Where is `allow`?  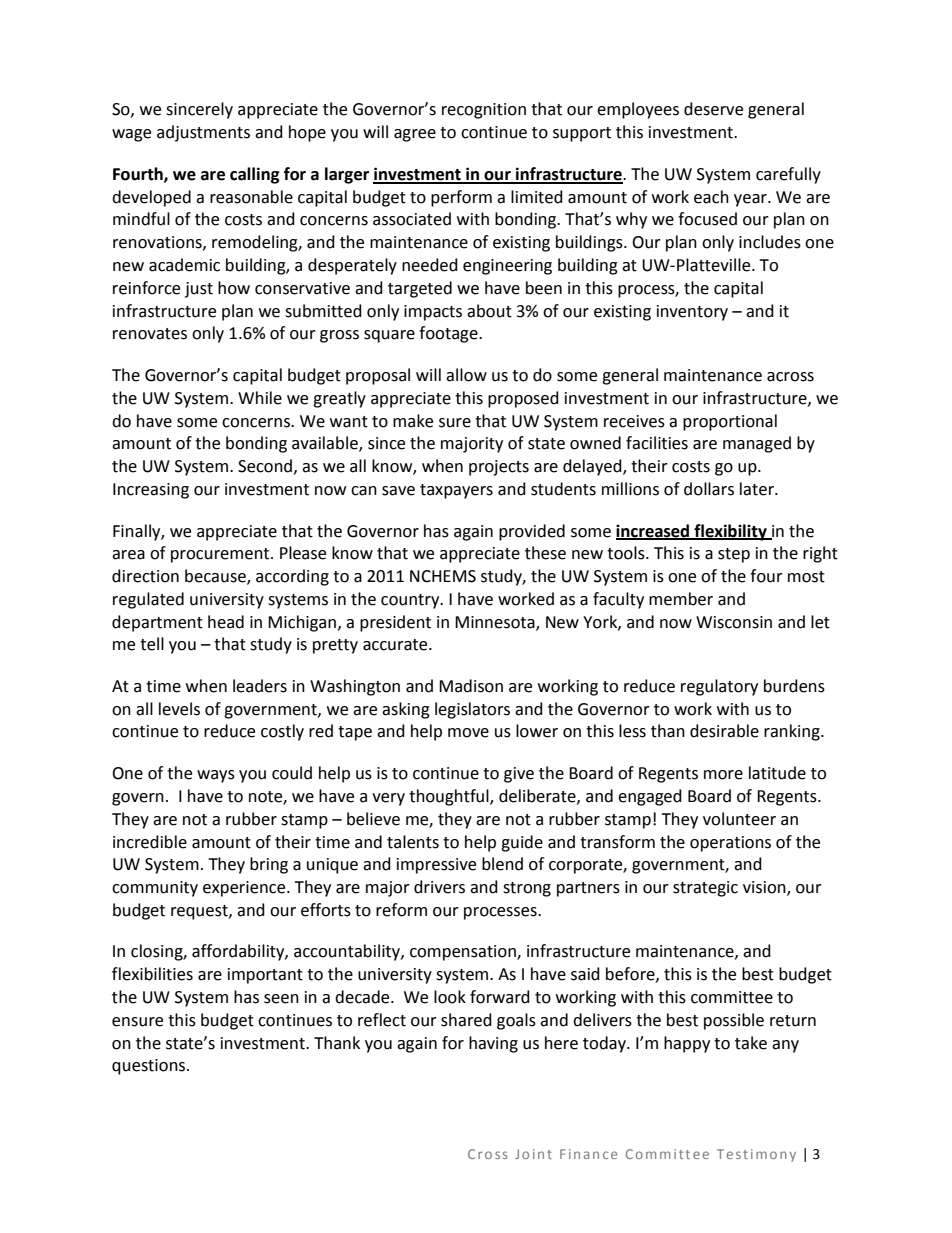 allow is located at coordinates (466, 375).
